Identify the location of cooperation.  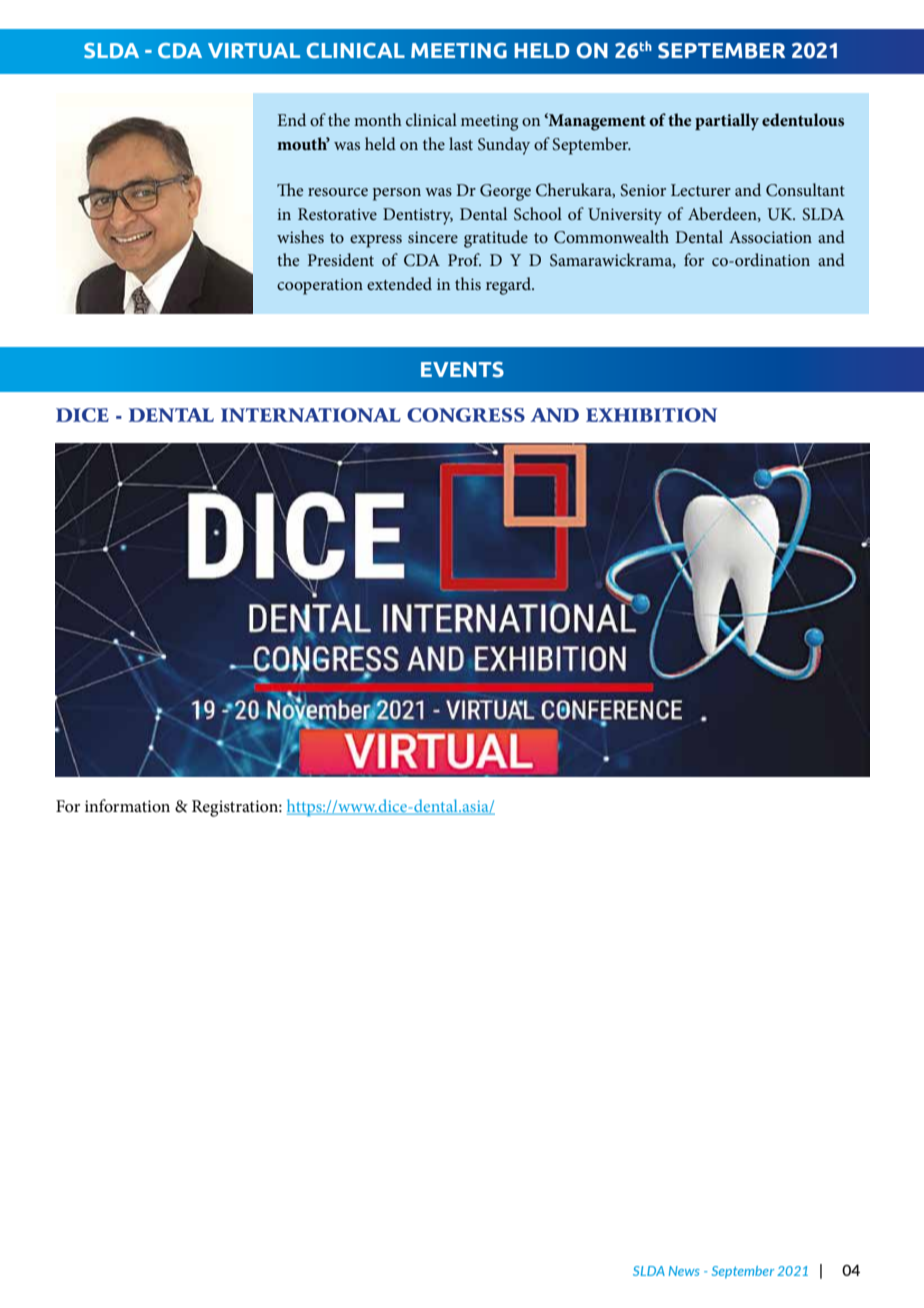
(320, 286).
